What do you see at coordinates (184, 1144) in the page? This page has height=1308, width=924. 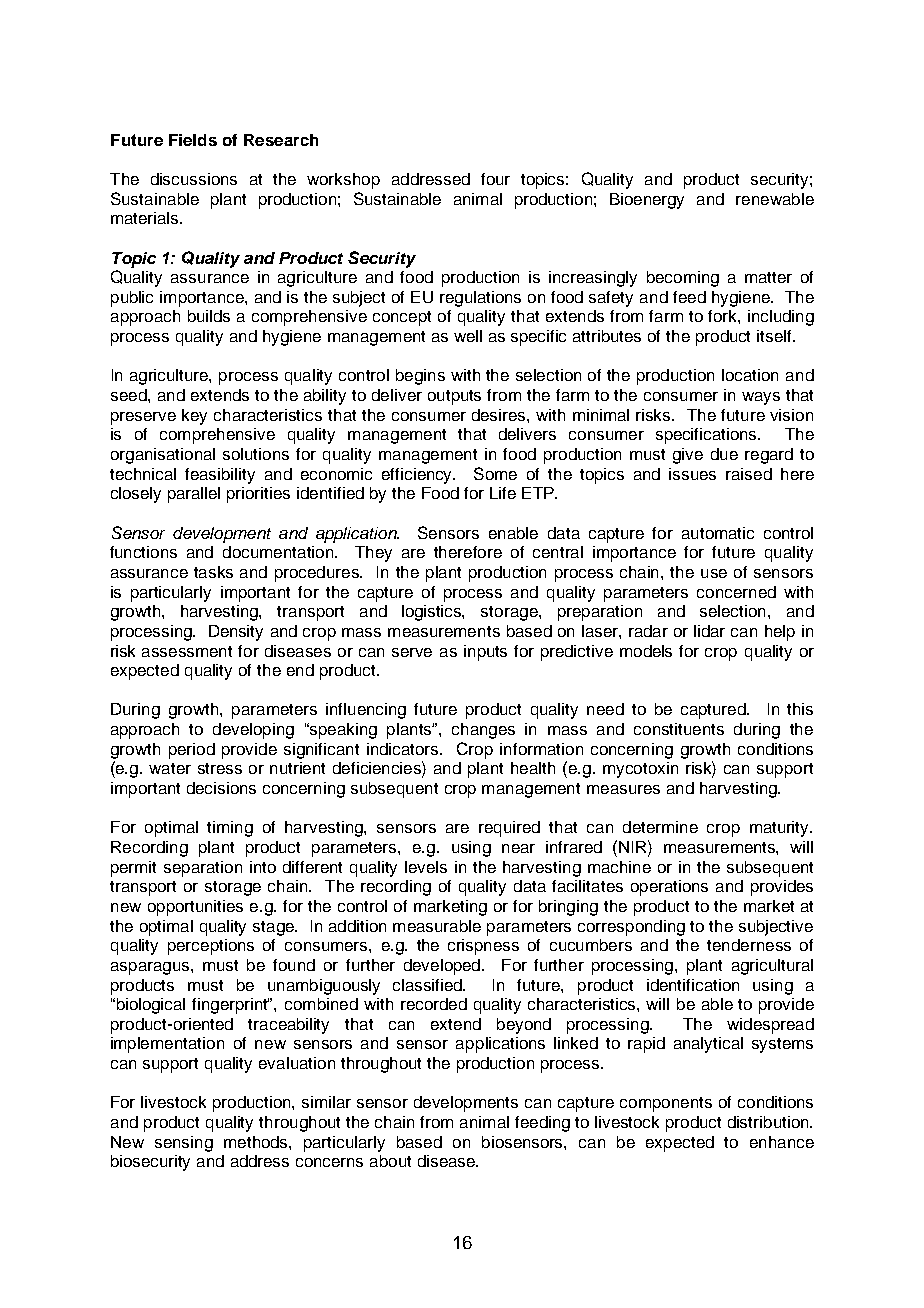 I see `sensing` at bounding box center [184, 1144].
